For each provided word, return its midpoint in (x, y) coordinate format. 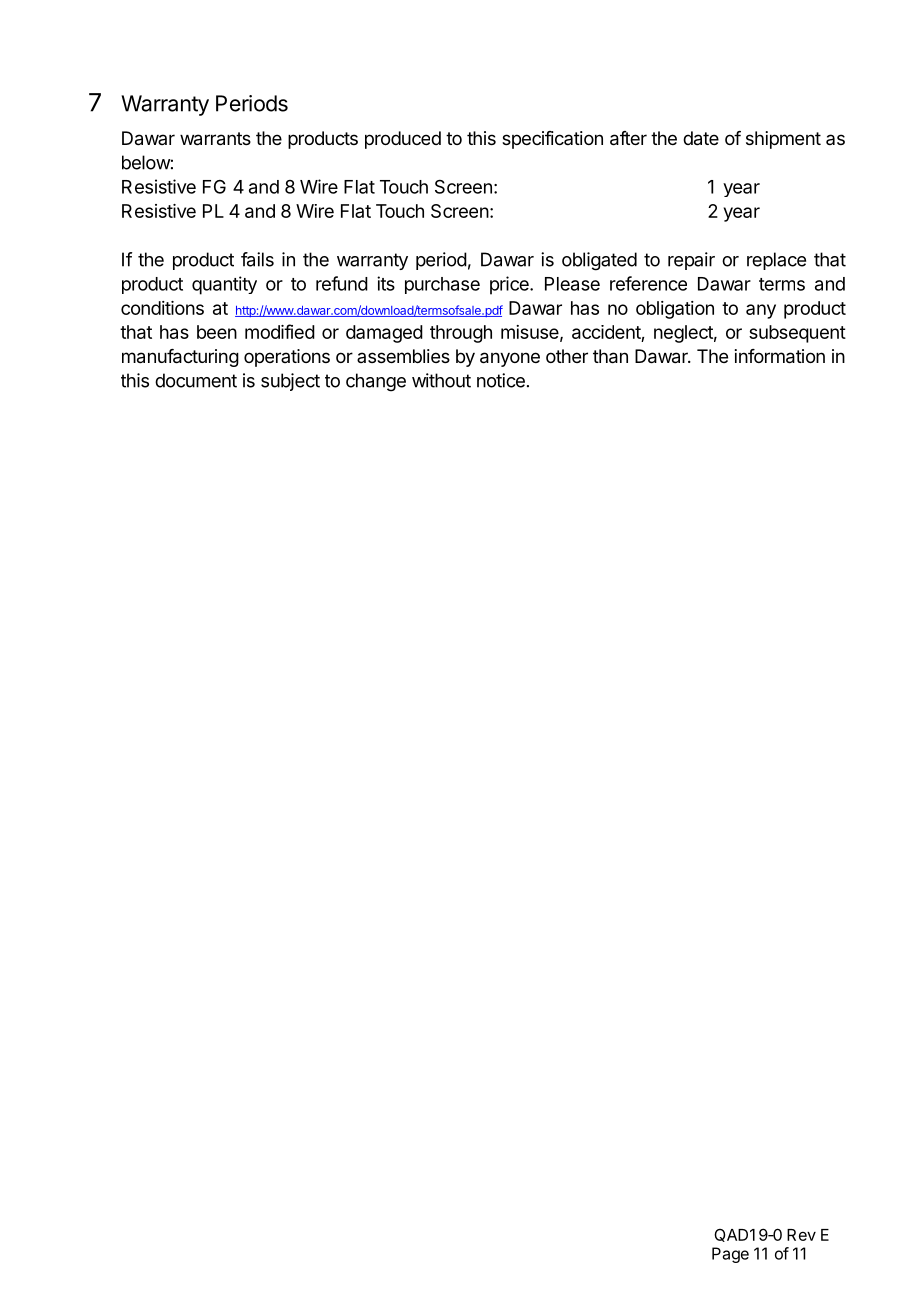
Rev (801, 1235)
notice (501, 380)
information (780, 356)
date (701, 138)
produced (403, 140)
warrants (215, 139)
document (196, 380)
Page (730, 1255)
